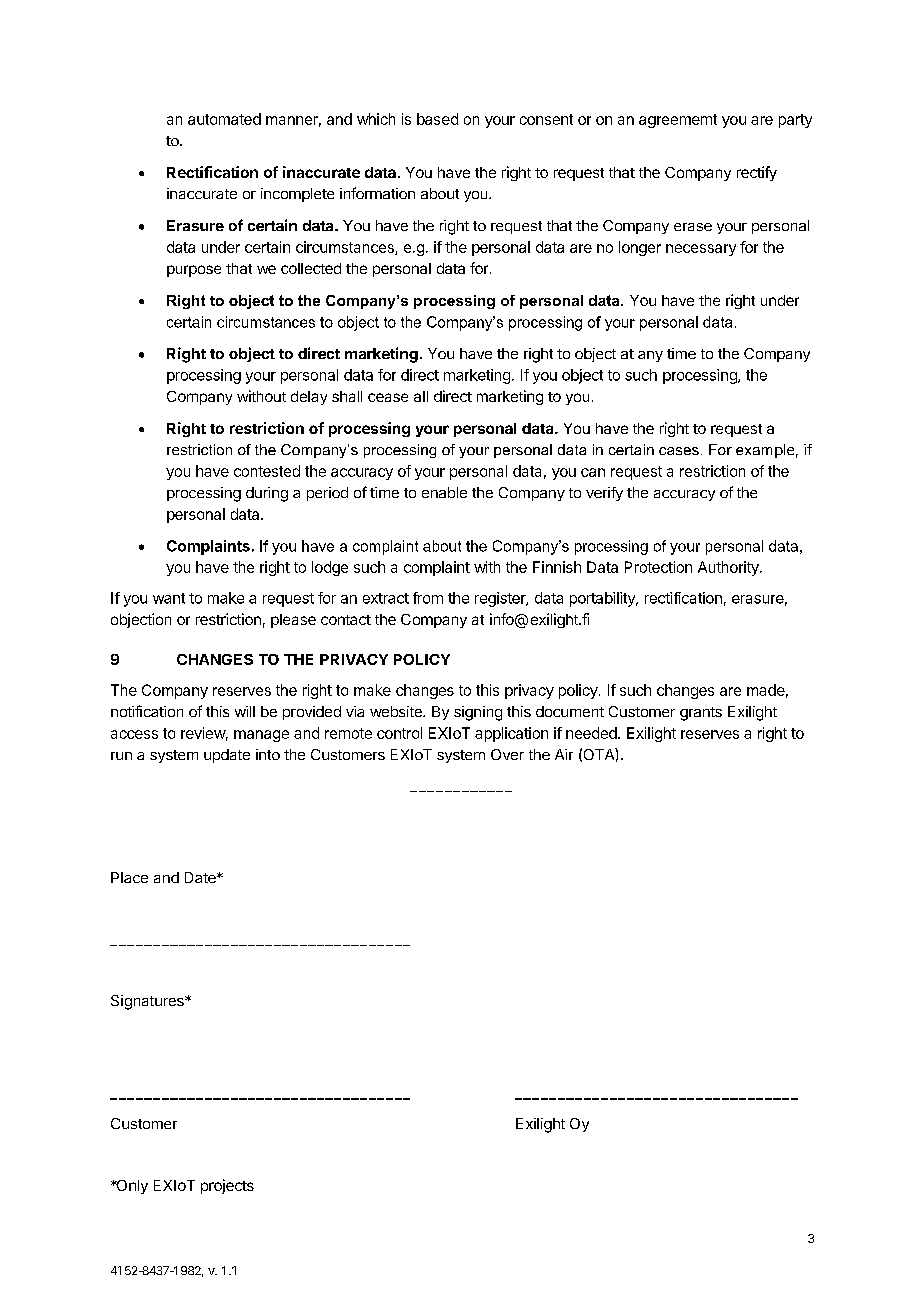 This screenshot has width=924, height=1308. Describe the element at coordinates (224, 119) in the screenshot. I see `automated` at that location.
